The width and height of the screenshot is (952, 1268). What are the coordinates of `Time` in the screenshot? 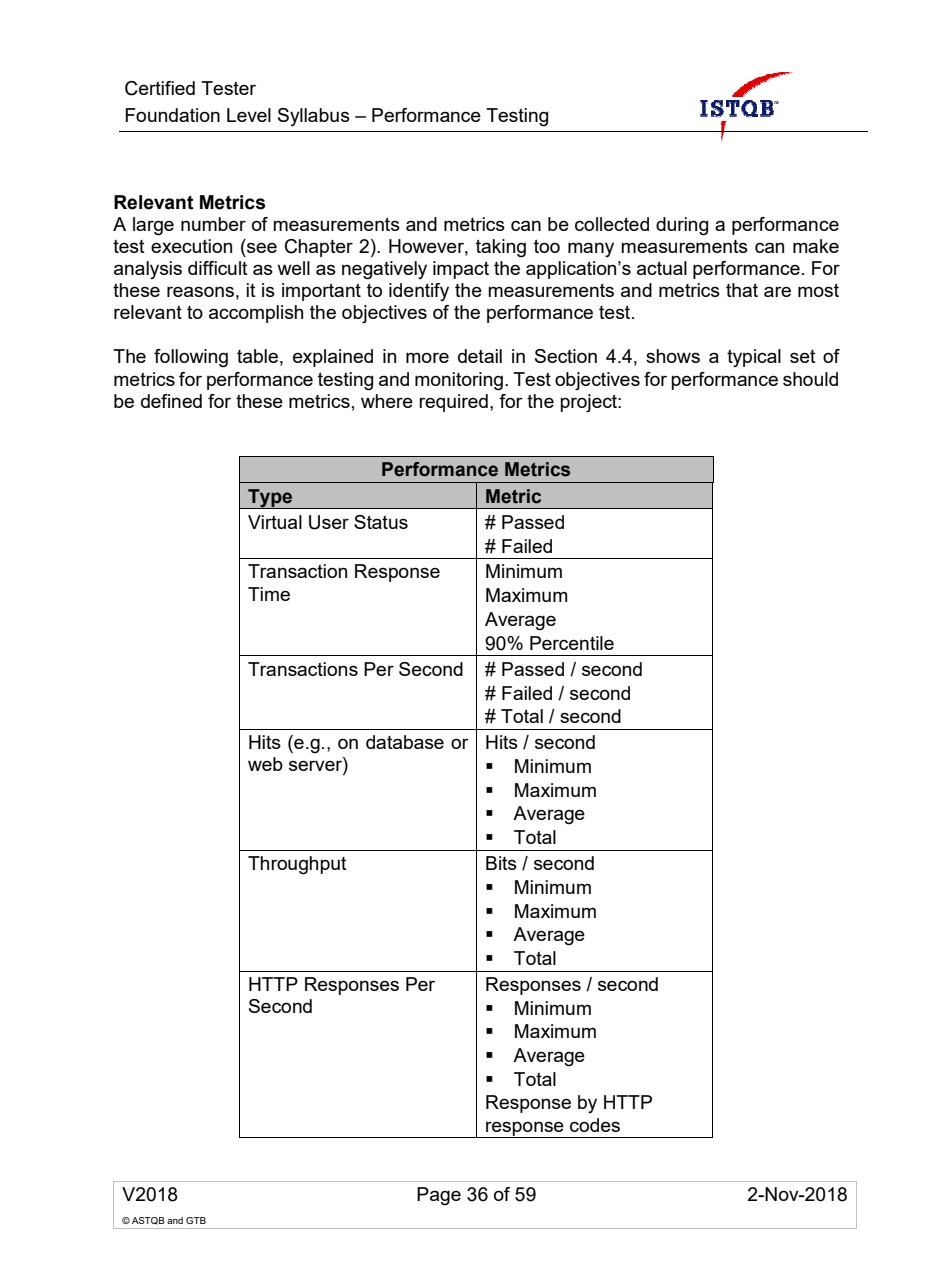 It's located at (269, 594).
